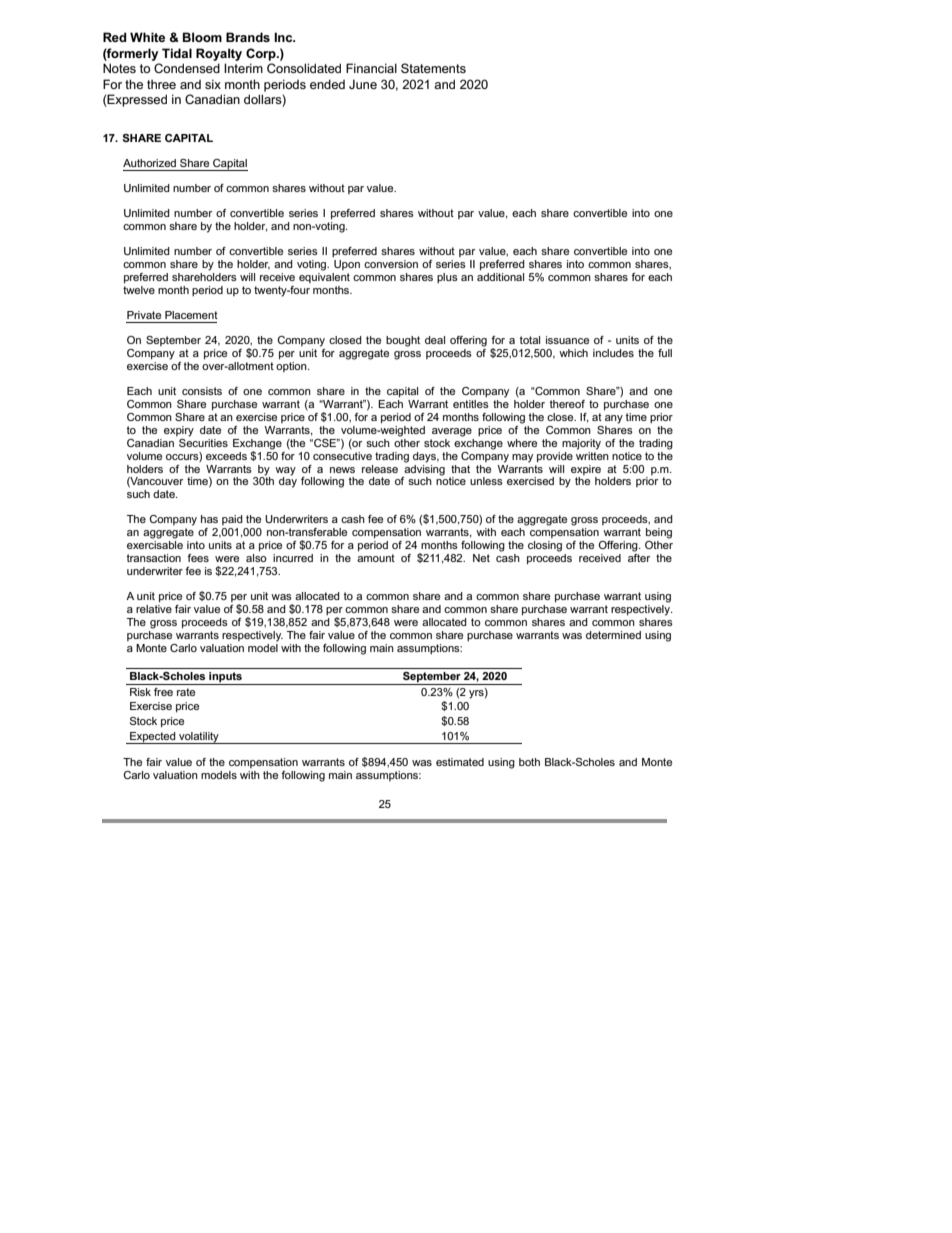 Image resolution: width=952 pixels, height=1233 pixels. What do you see at coordinates (567, 404) in the image?
I see `thereof` at bounding box center [567, 404].
